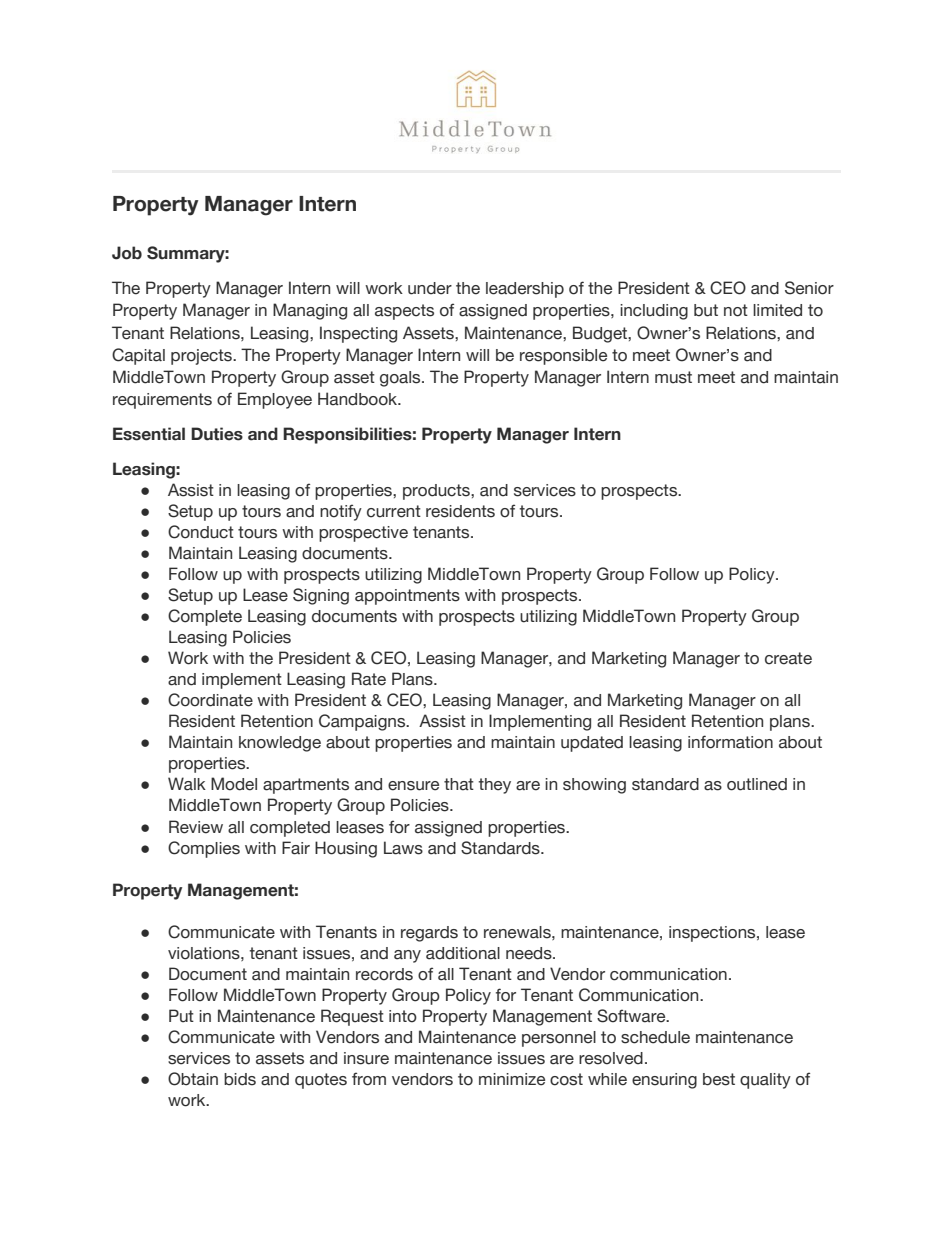 Image resolution: width=952 pixels, height=1233 pixels. I want to click on create, so click(788, 658).
